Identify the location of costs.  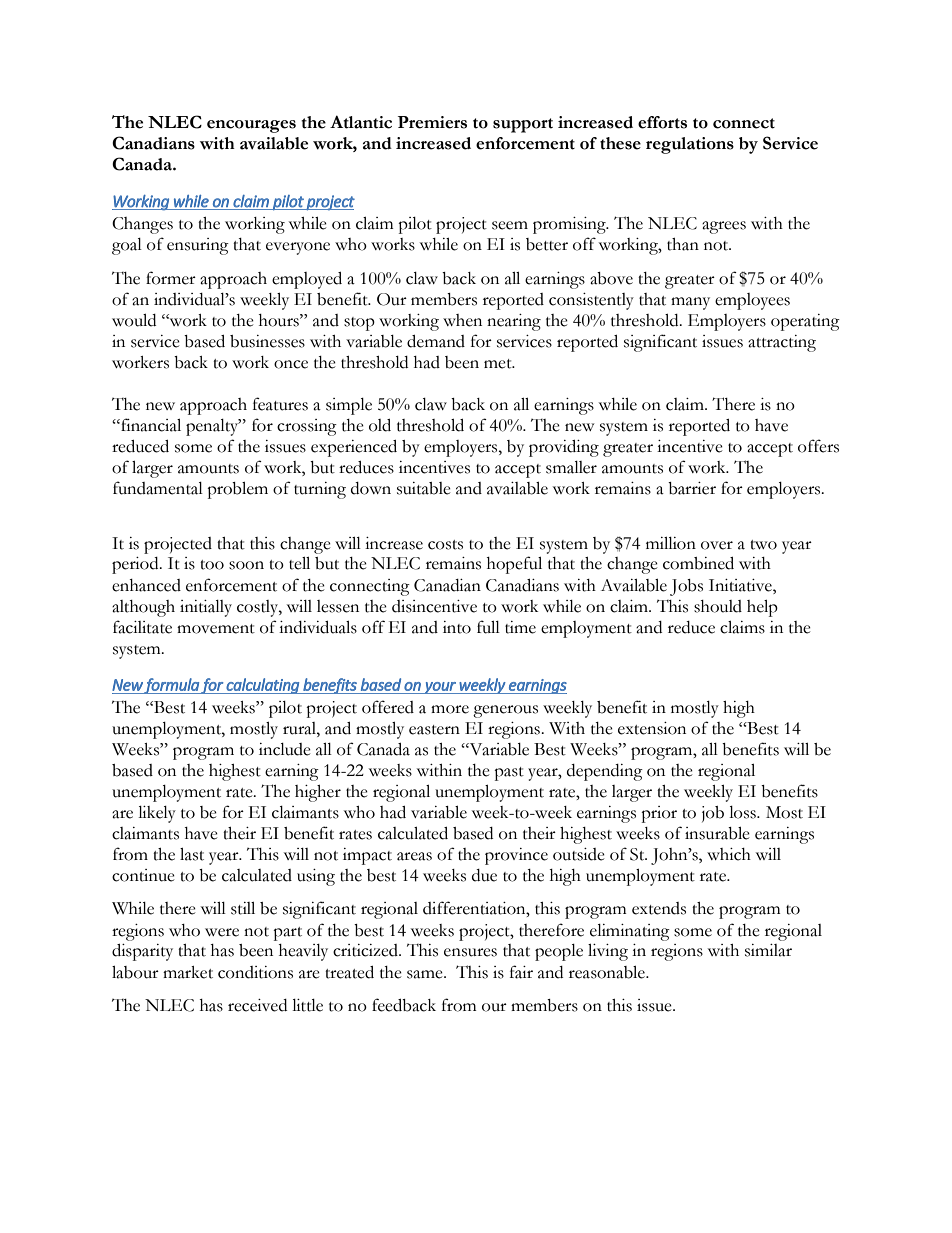
(445, 545).
